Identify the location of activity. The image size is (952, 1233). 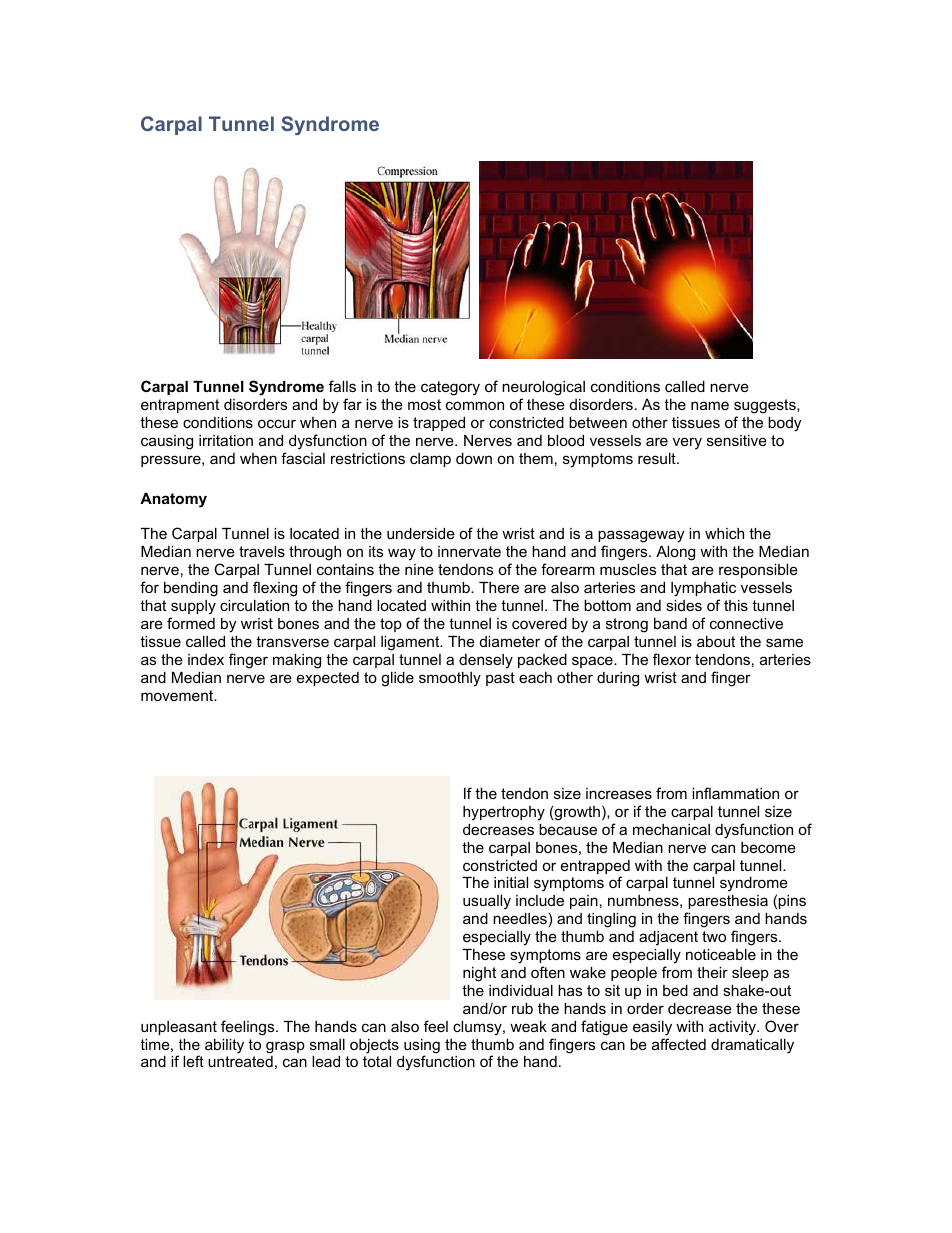
(734, 1028).
